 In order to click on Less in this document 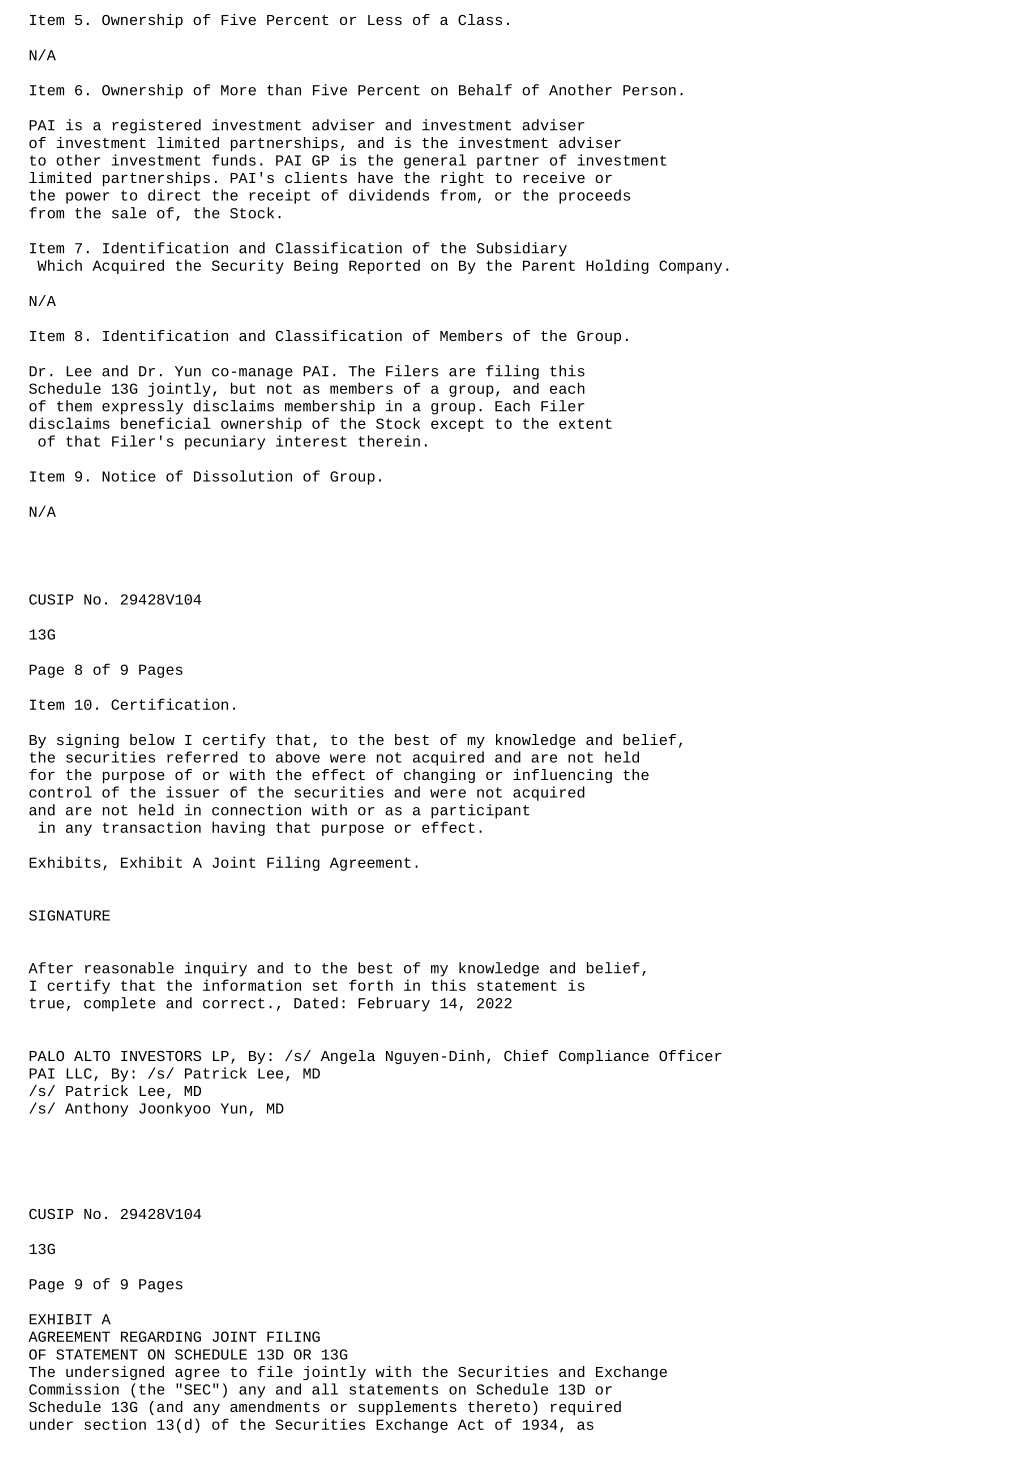, I will do `click(385, 20)`.
